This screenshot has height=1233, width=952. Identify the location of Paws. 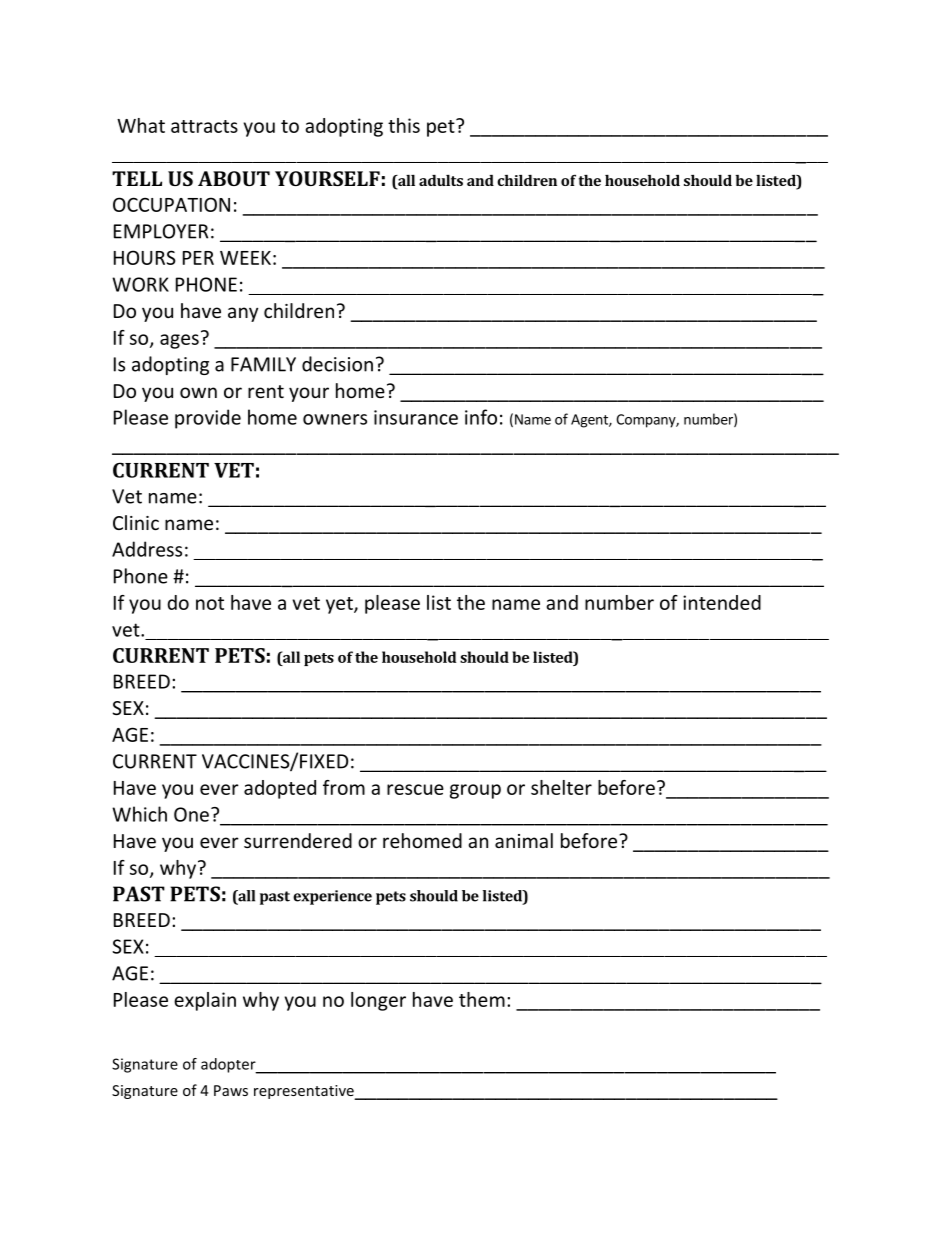
(231, 1090).
